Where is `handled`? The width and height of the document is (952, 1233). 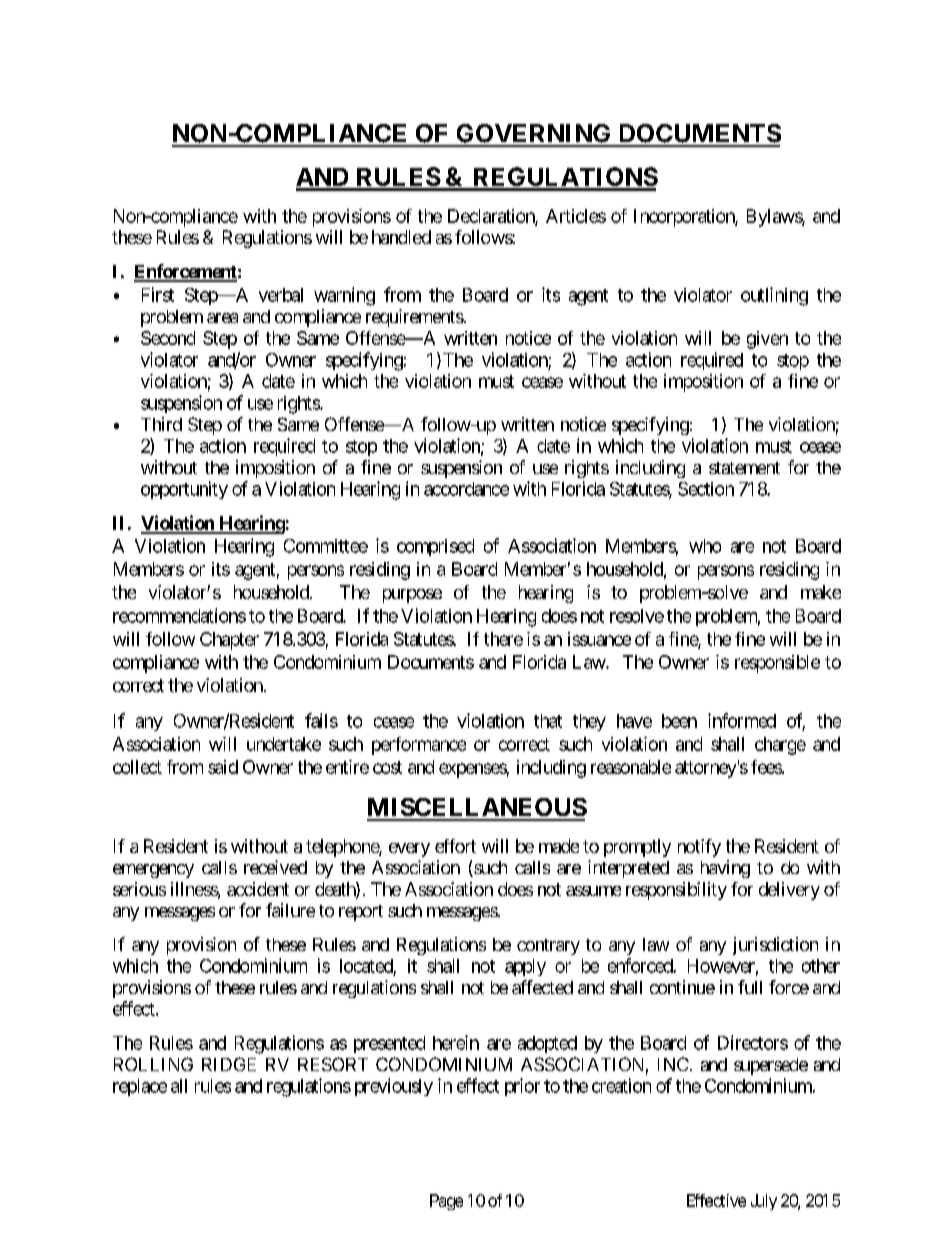 handled is located at coordinates (401, 237).
